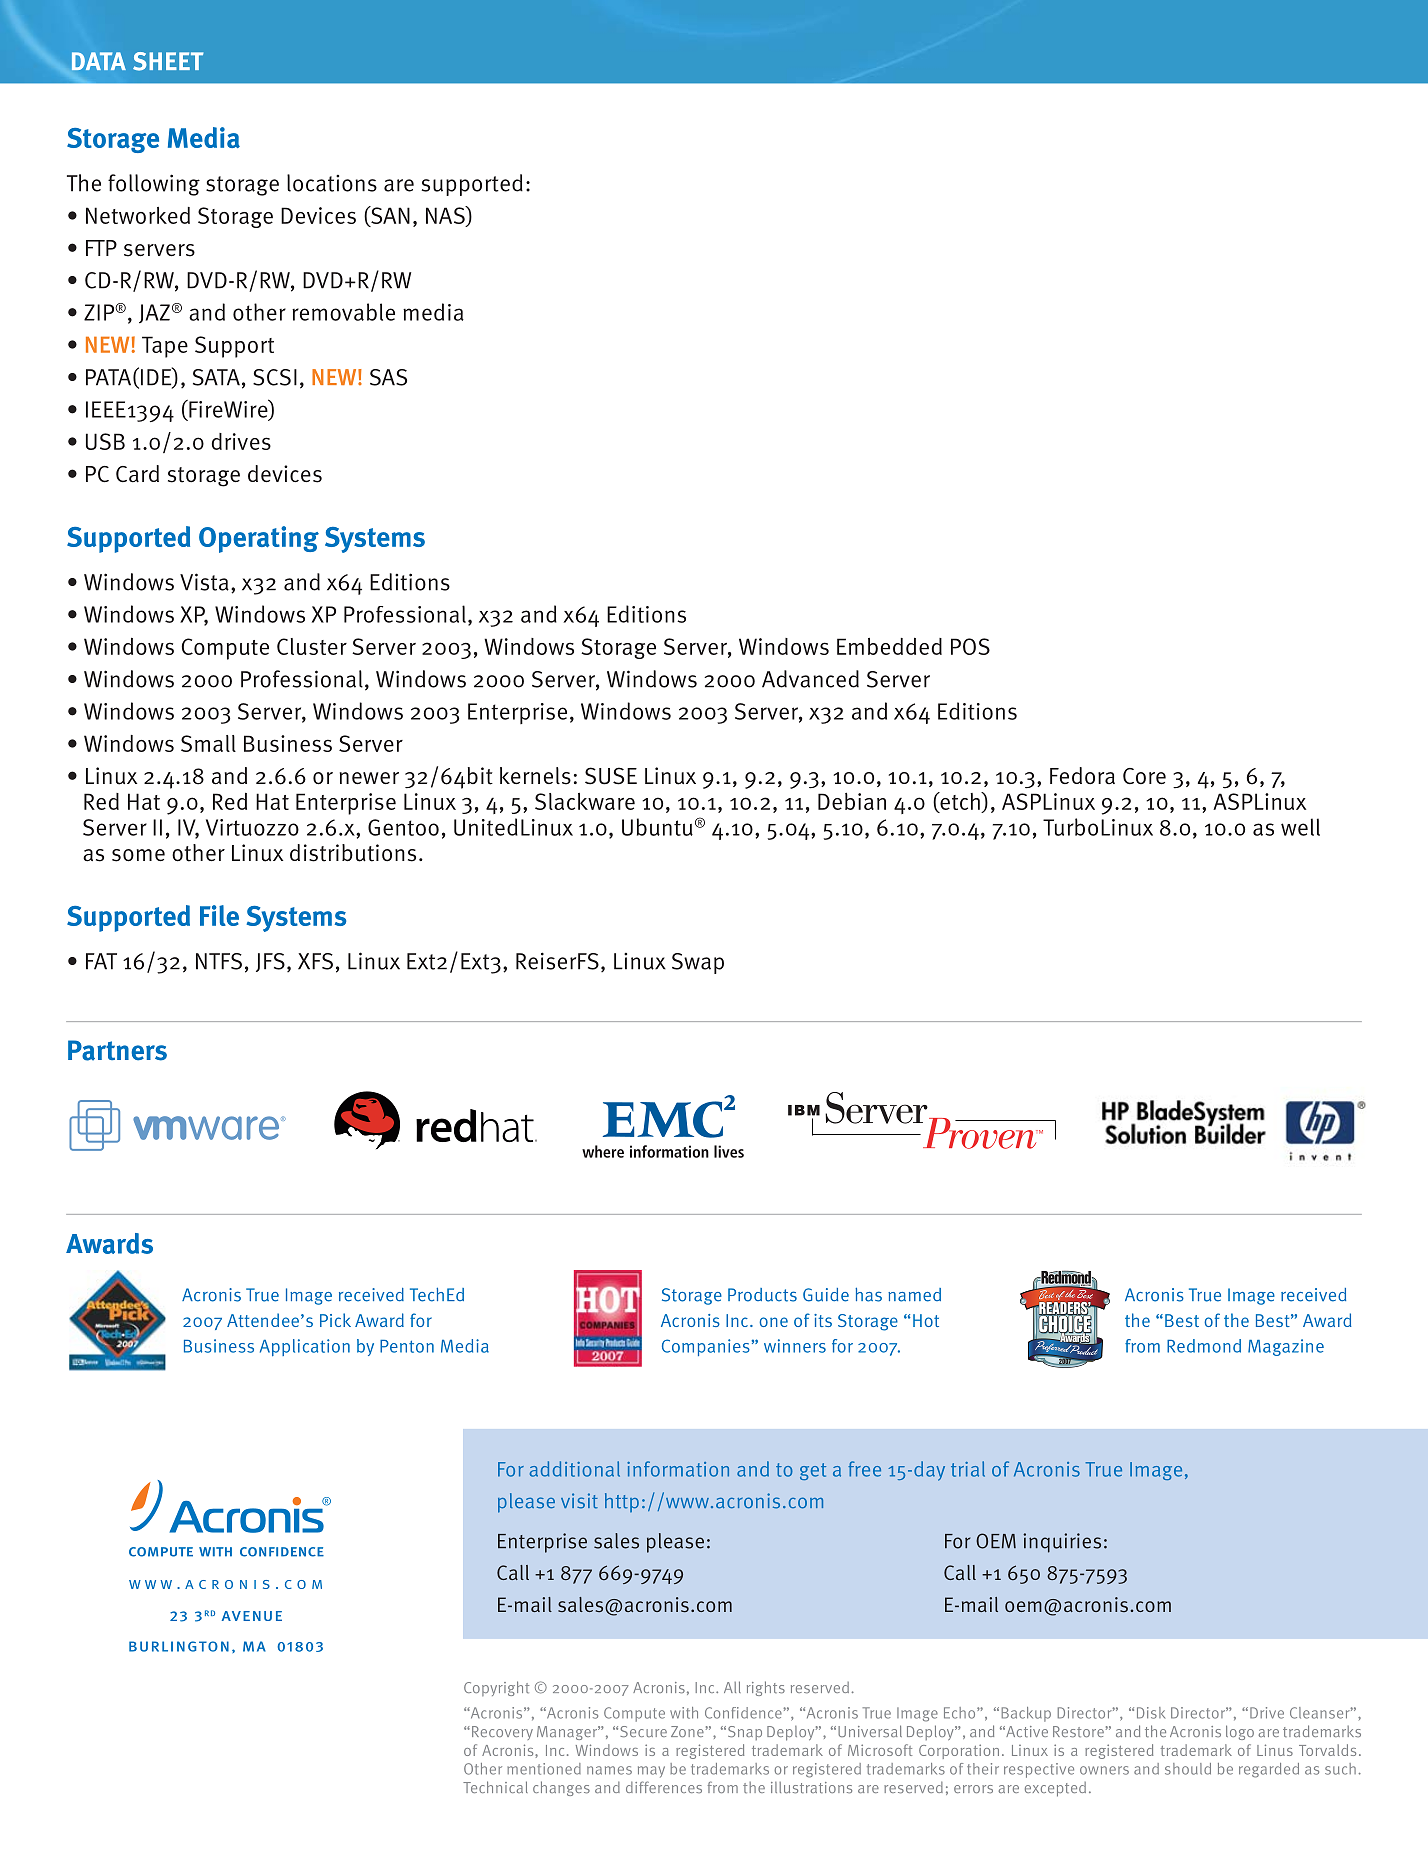  Describe the element at coordinates (1144, 776) in the page. I see `Core` at that location.
